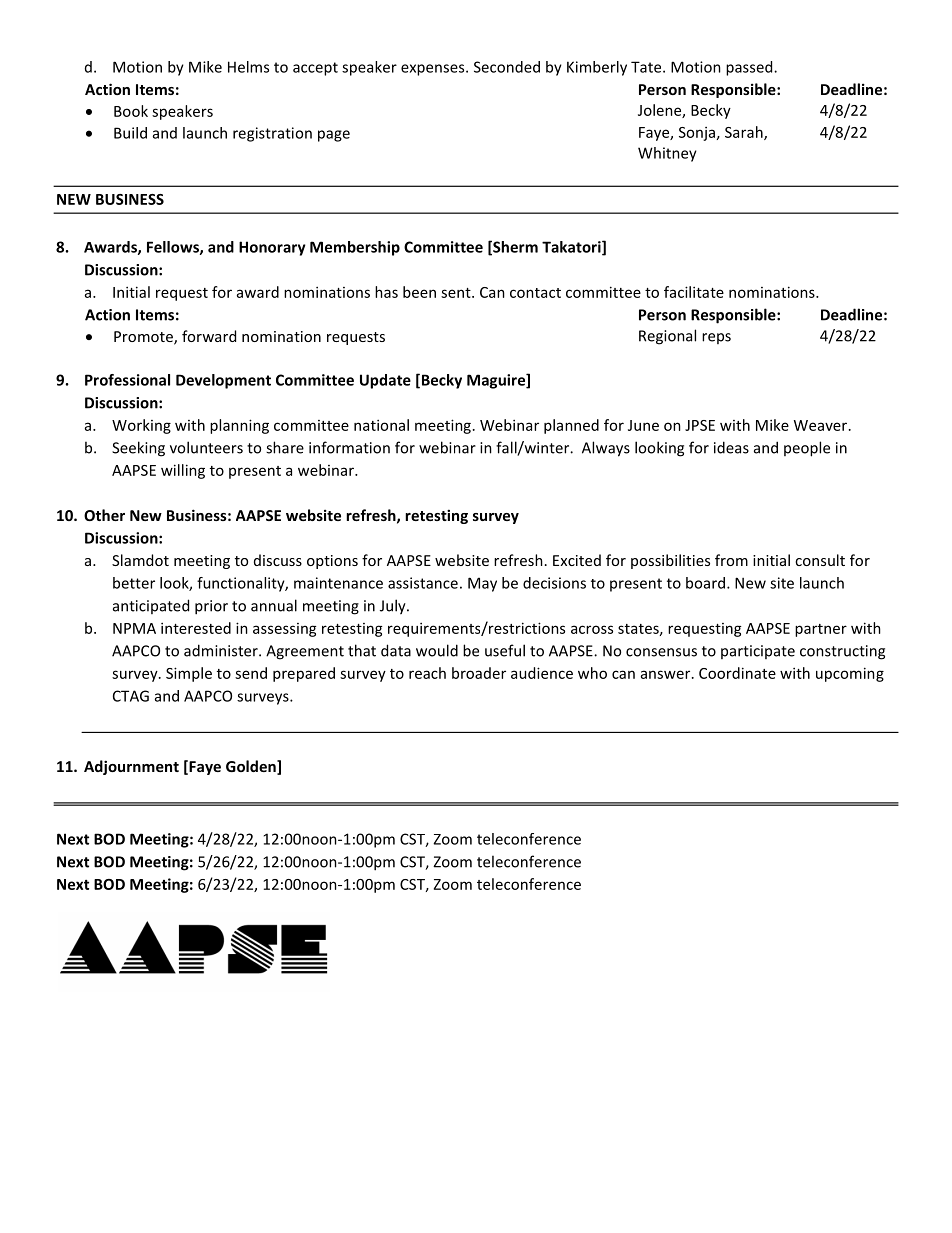 Image resolution: width=952 pixels, height=1233 pixels. What do you see at coordinates (822, 425) in the screenshot?
I see `Weaver` at bounding box center [822, 425].
